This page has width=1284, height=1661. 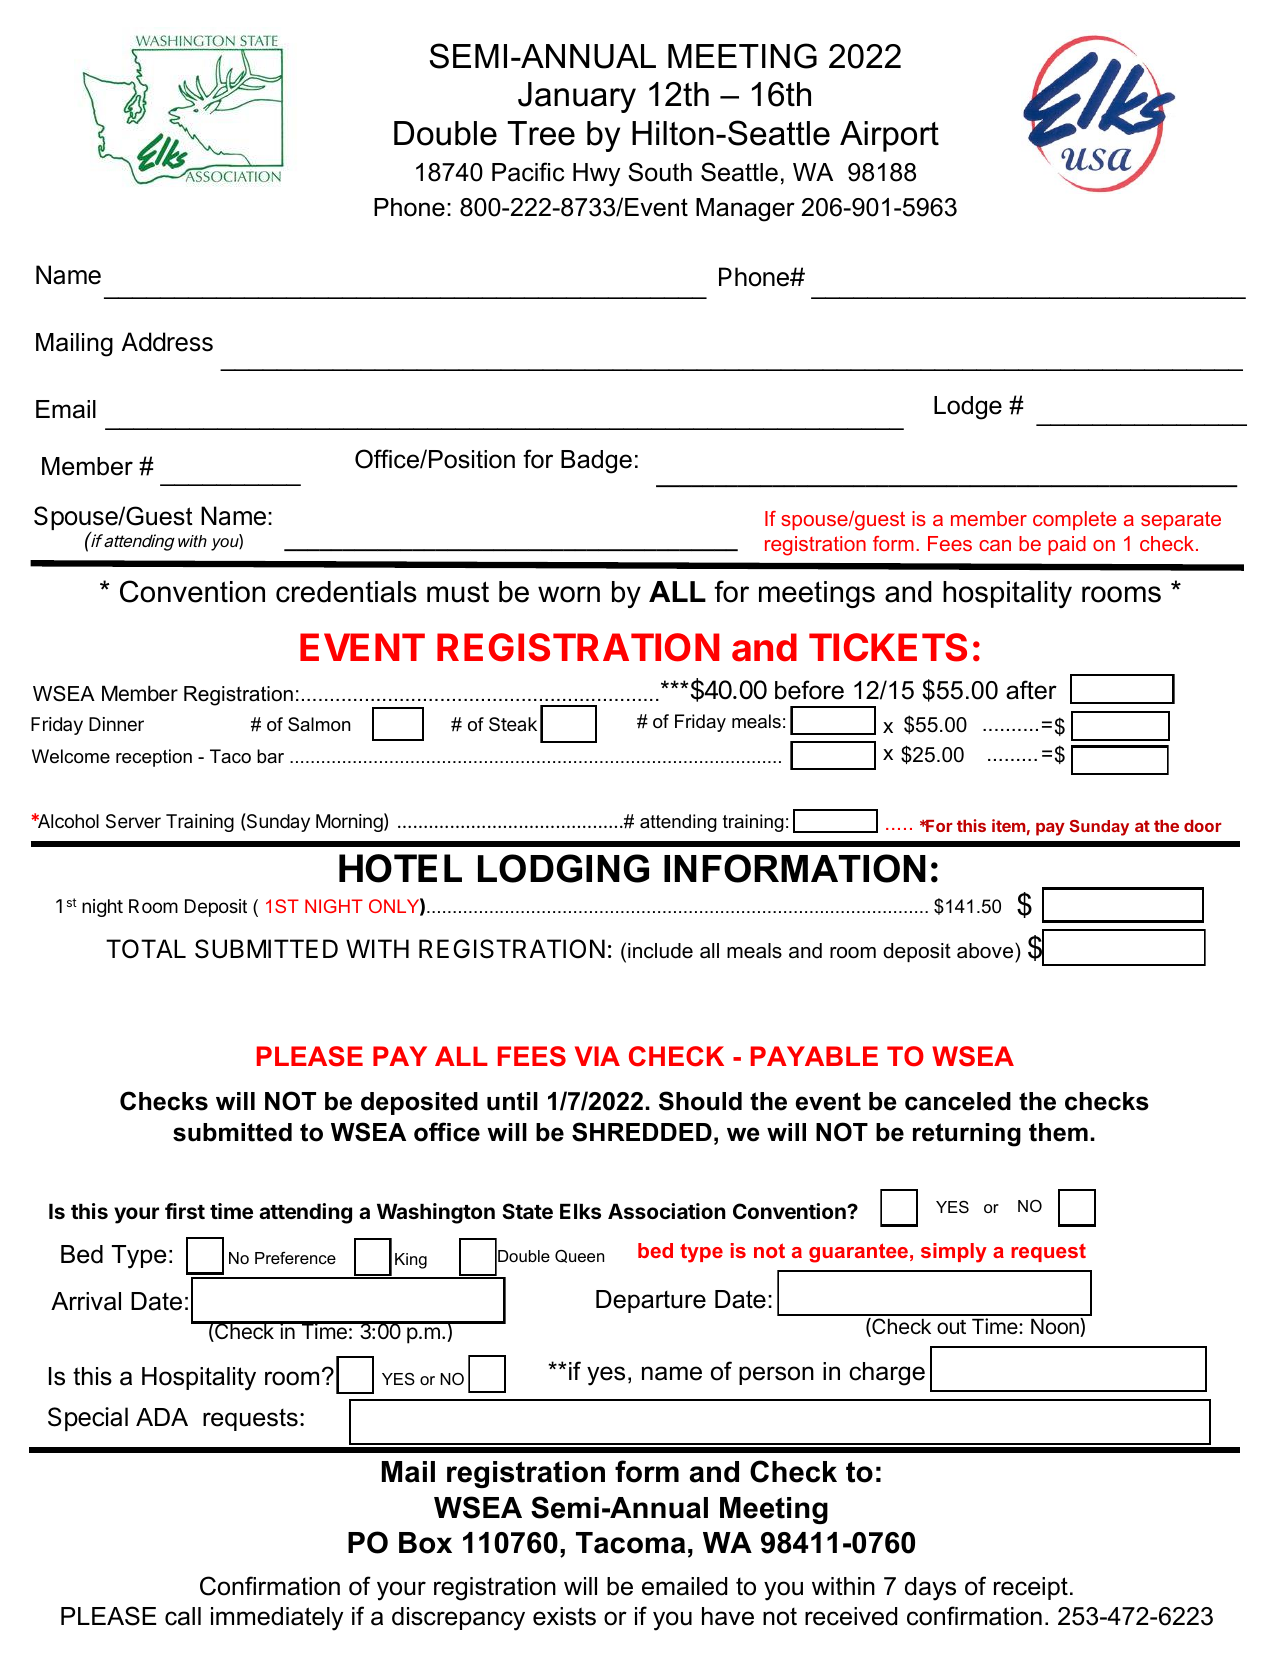 I want to click on exists, so click(x=564, y=1616).
